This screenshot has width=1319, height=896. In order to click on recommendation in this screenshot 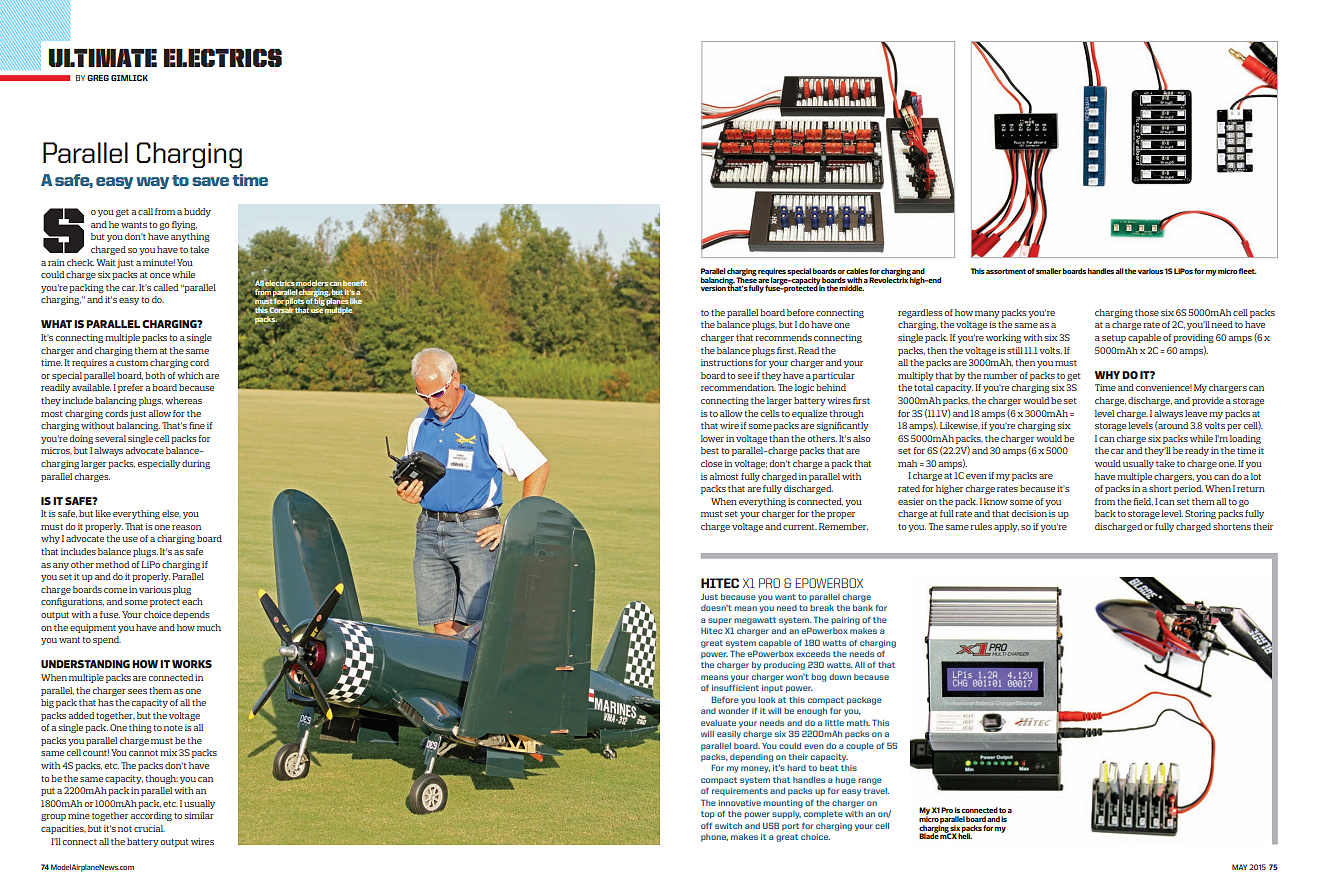, I will do `click(738, 387)`.
